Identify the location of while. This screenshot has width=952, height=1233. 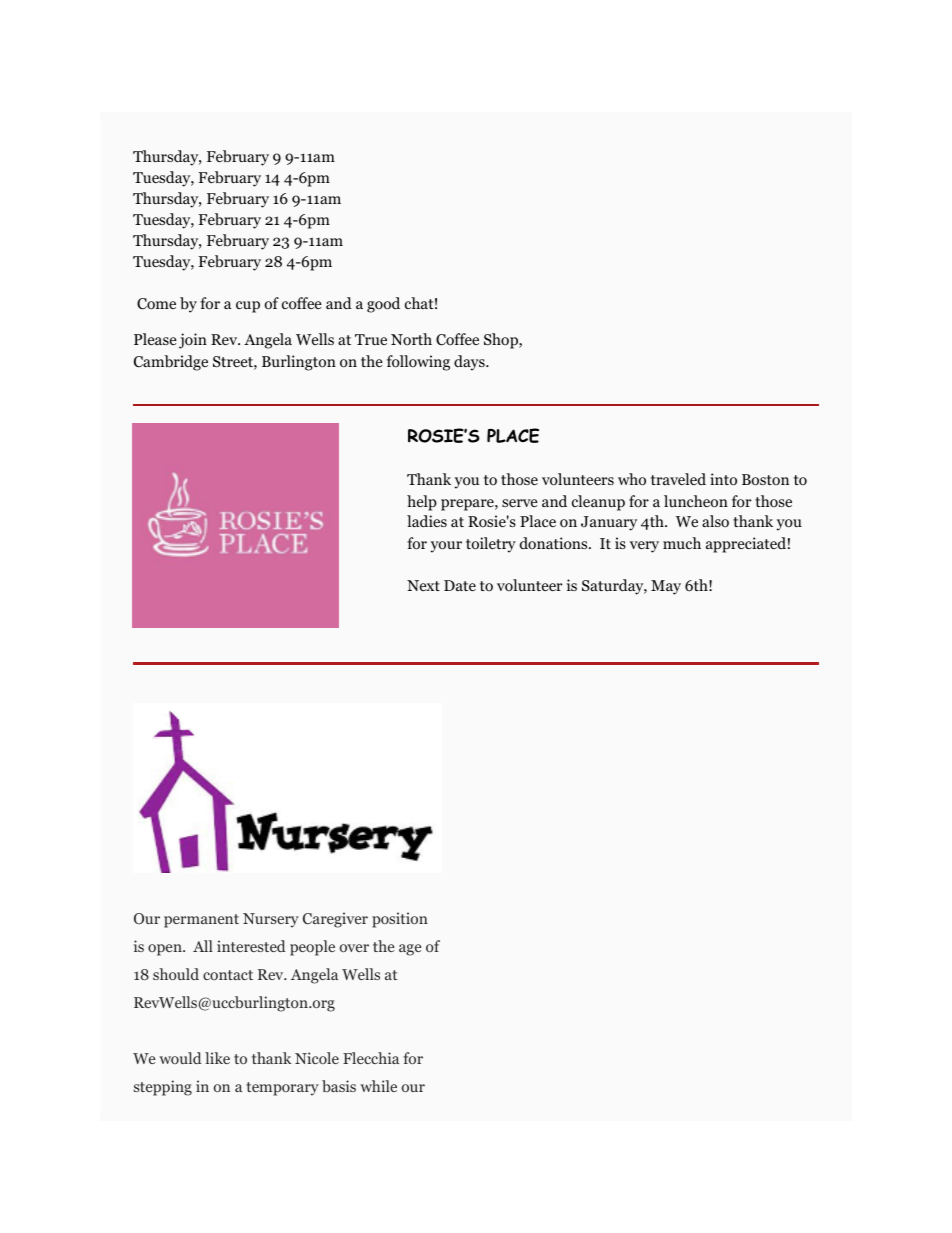
(378, 1086).
